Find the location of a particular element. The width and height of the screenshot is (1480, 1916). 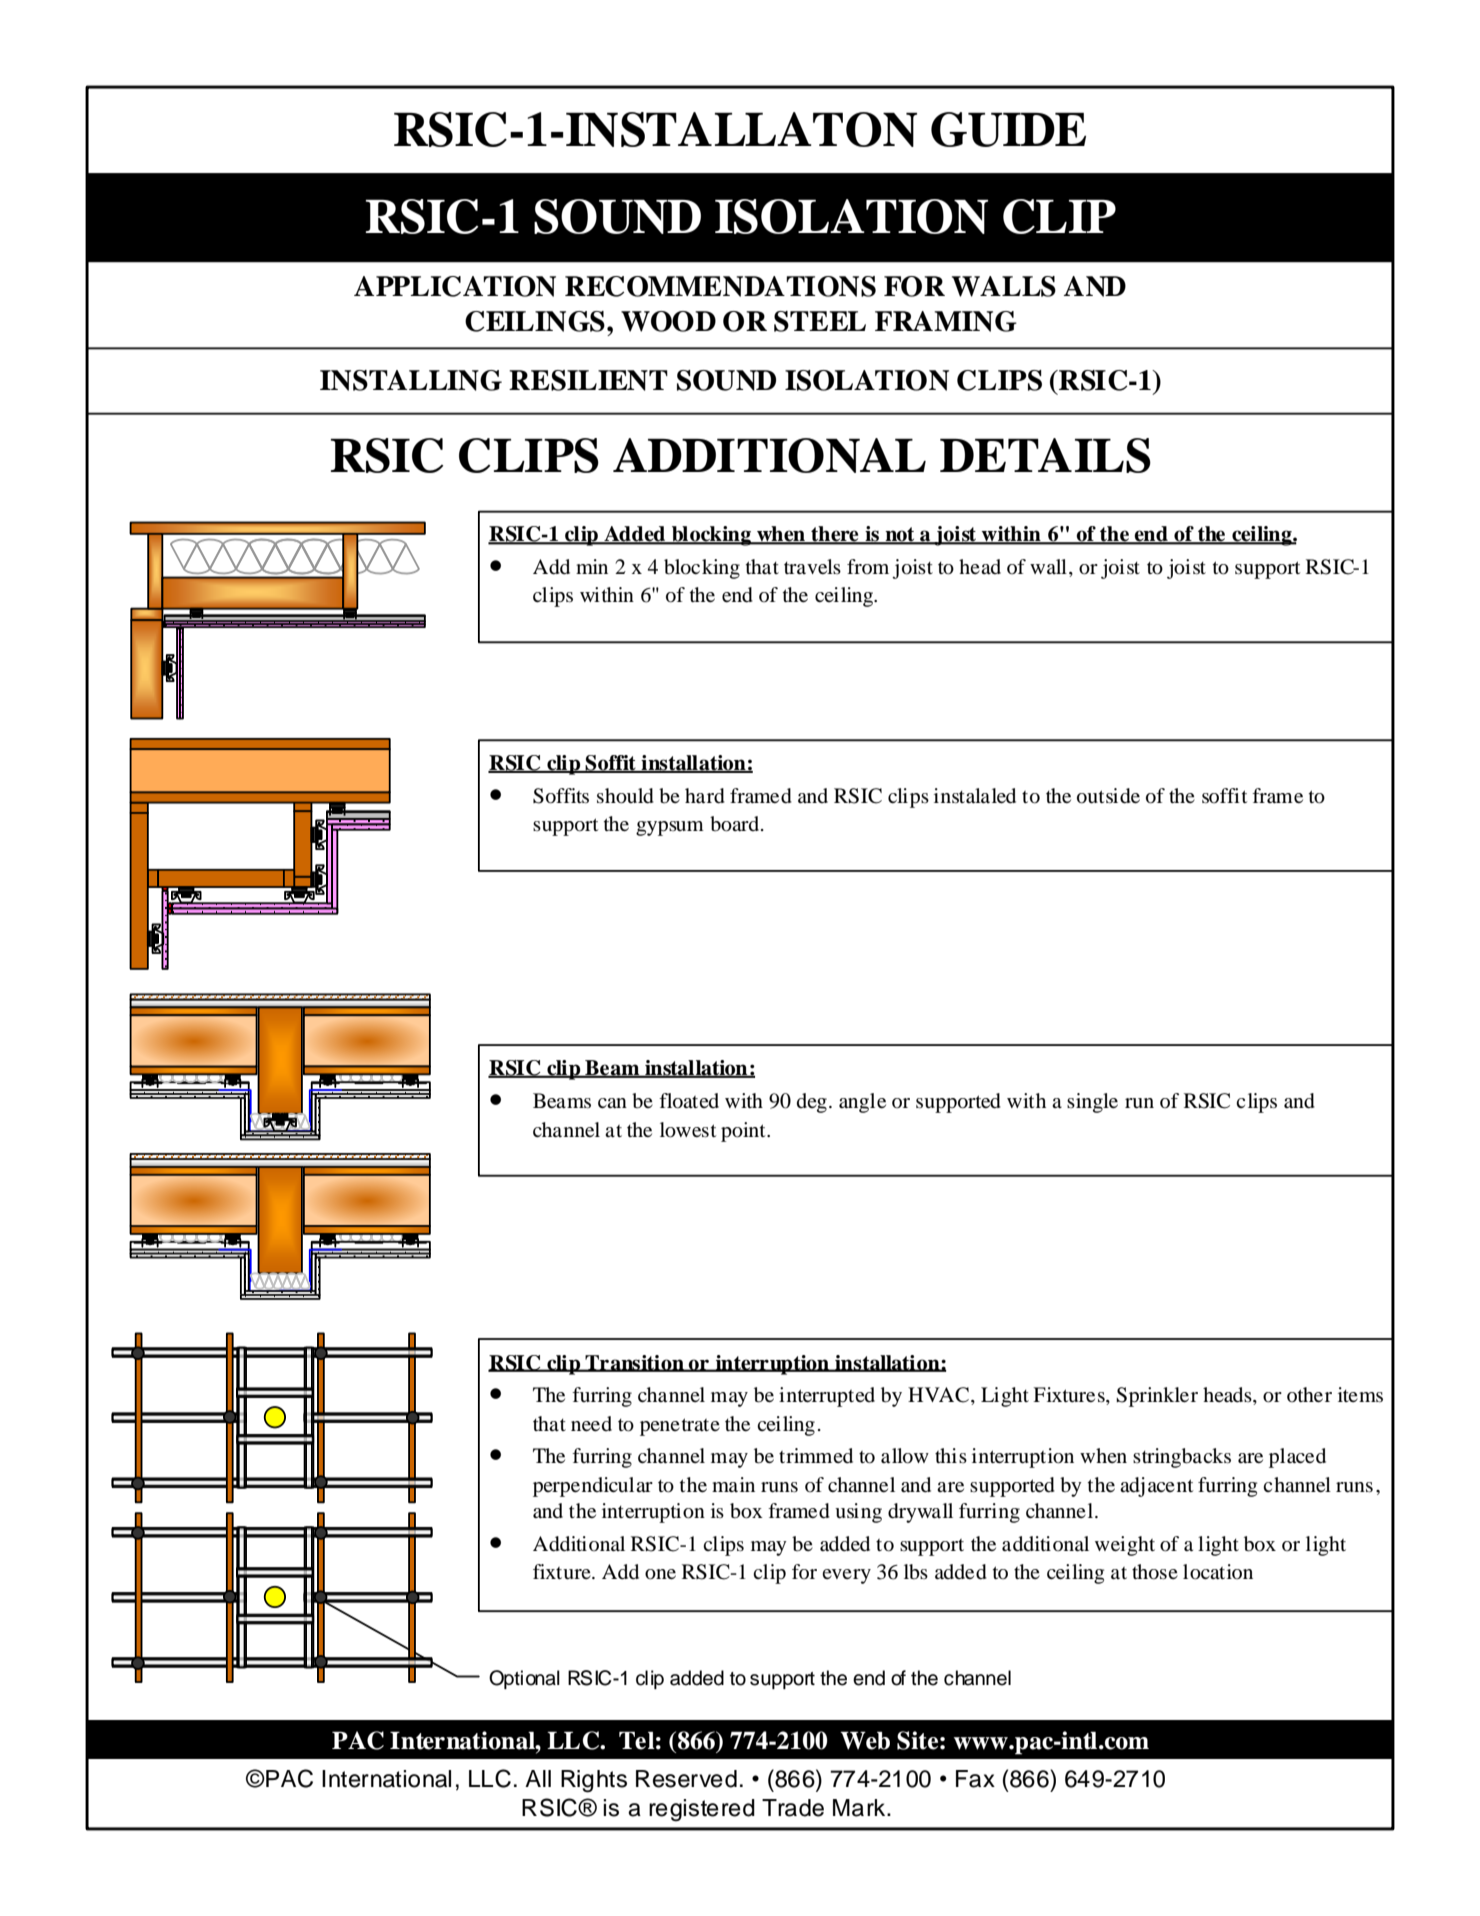

can is located at coordinates (612, 1103).
